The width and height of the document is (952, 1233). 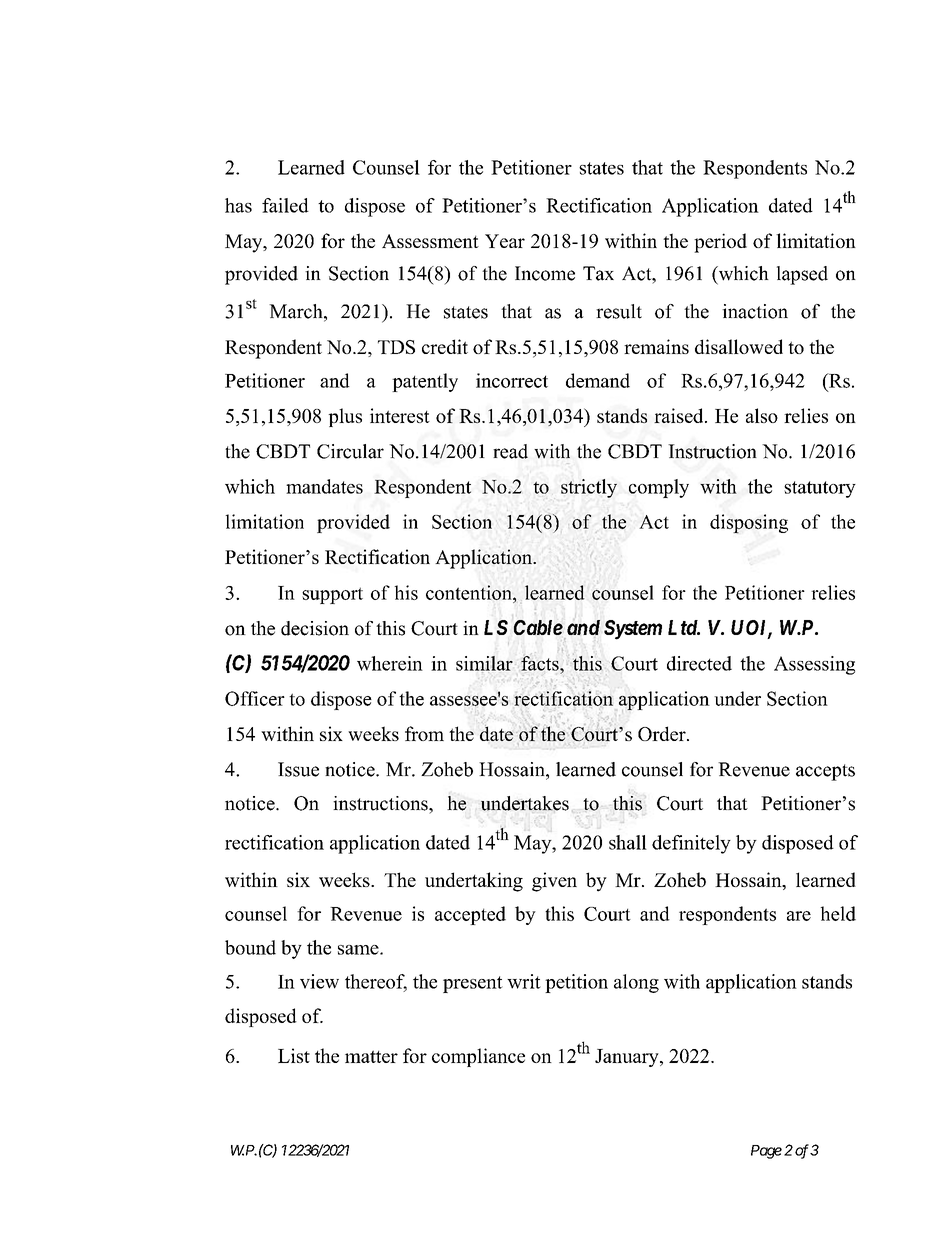 I want to click on failed, so click(x=285, y=205).
